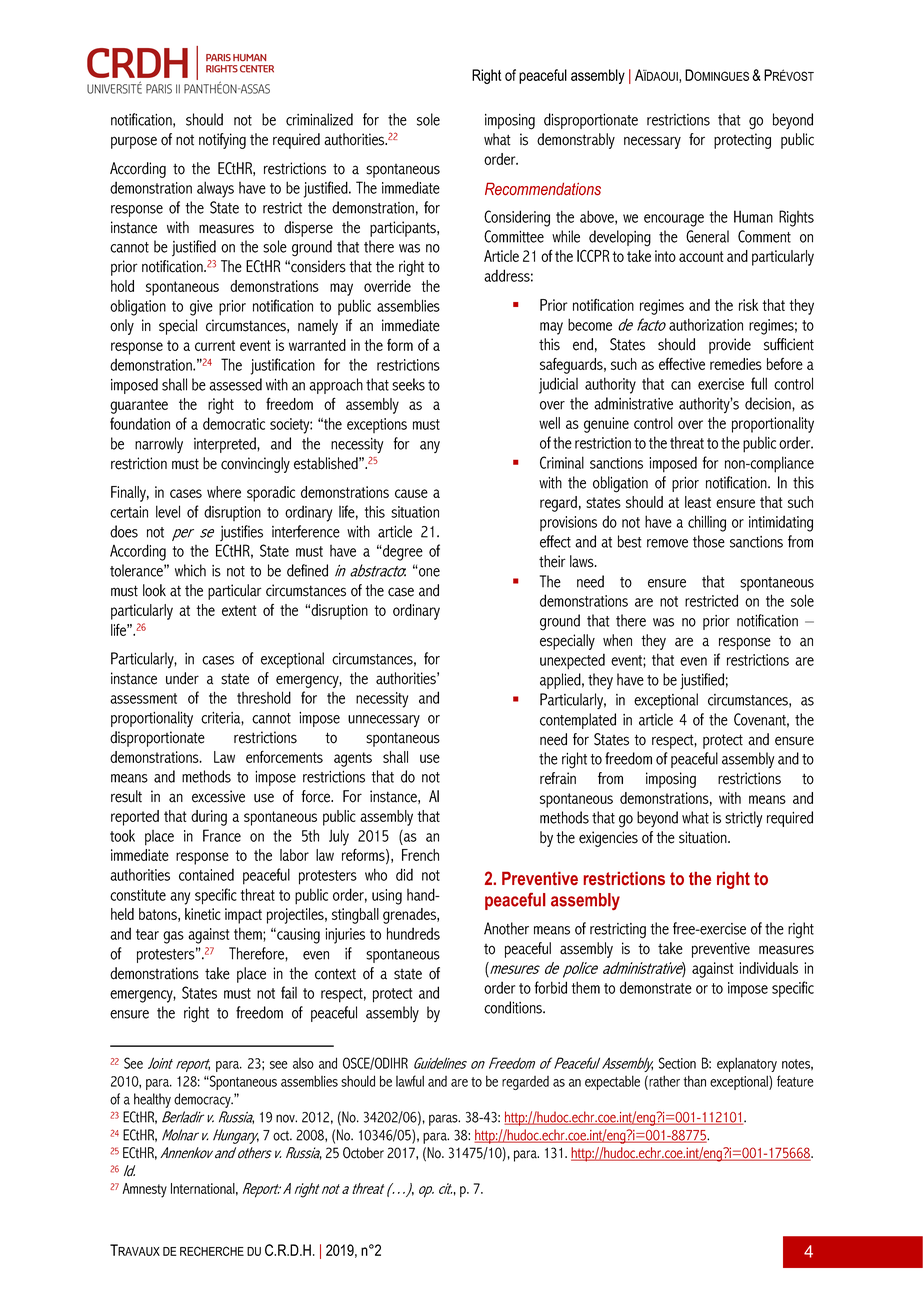 The image size is (924, 1308). I want to click on October, so click(363, 1153).
